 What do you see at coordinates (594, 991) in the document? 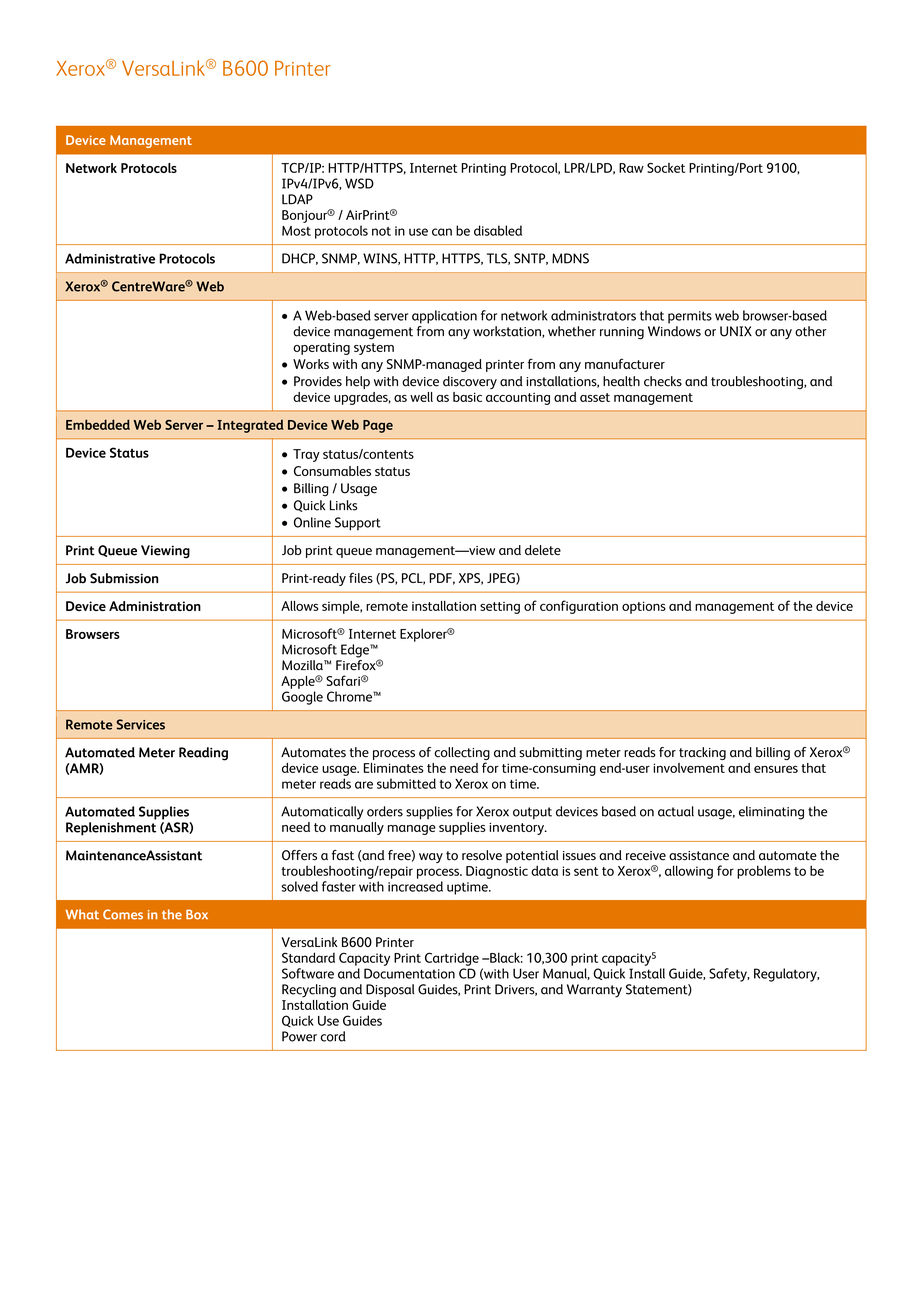
I see `Warranty` at bounding box center [594, 991].
